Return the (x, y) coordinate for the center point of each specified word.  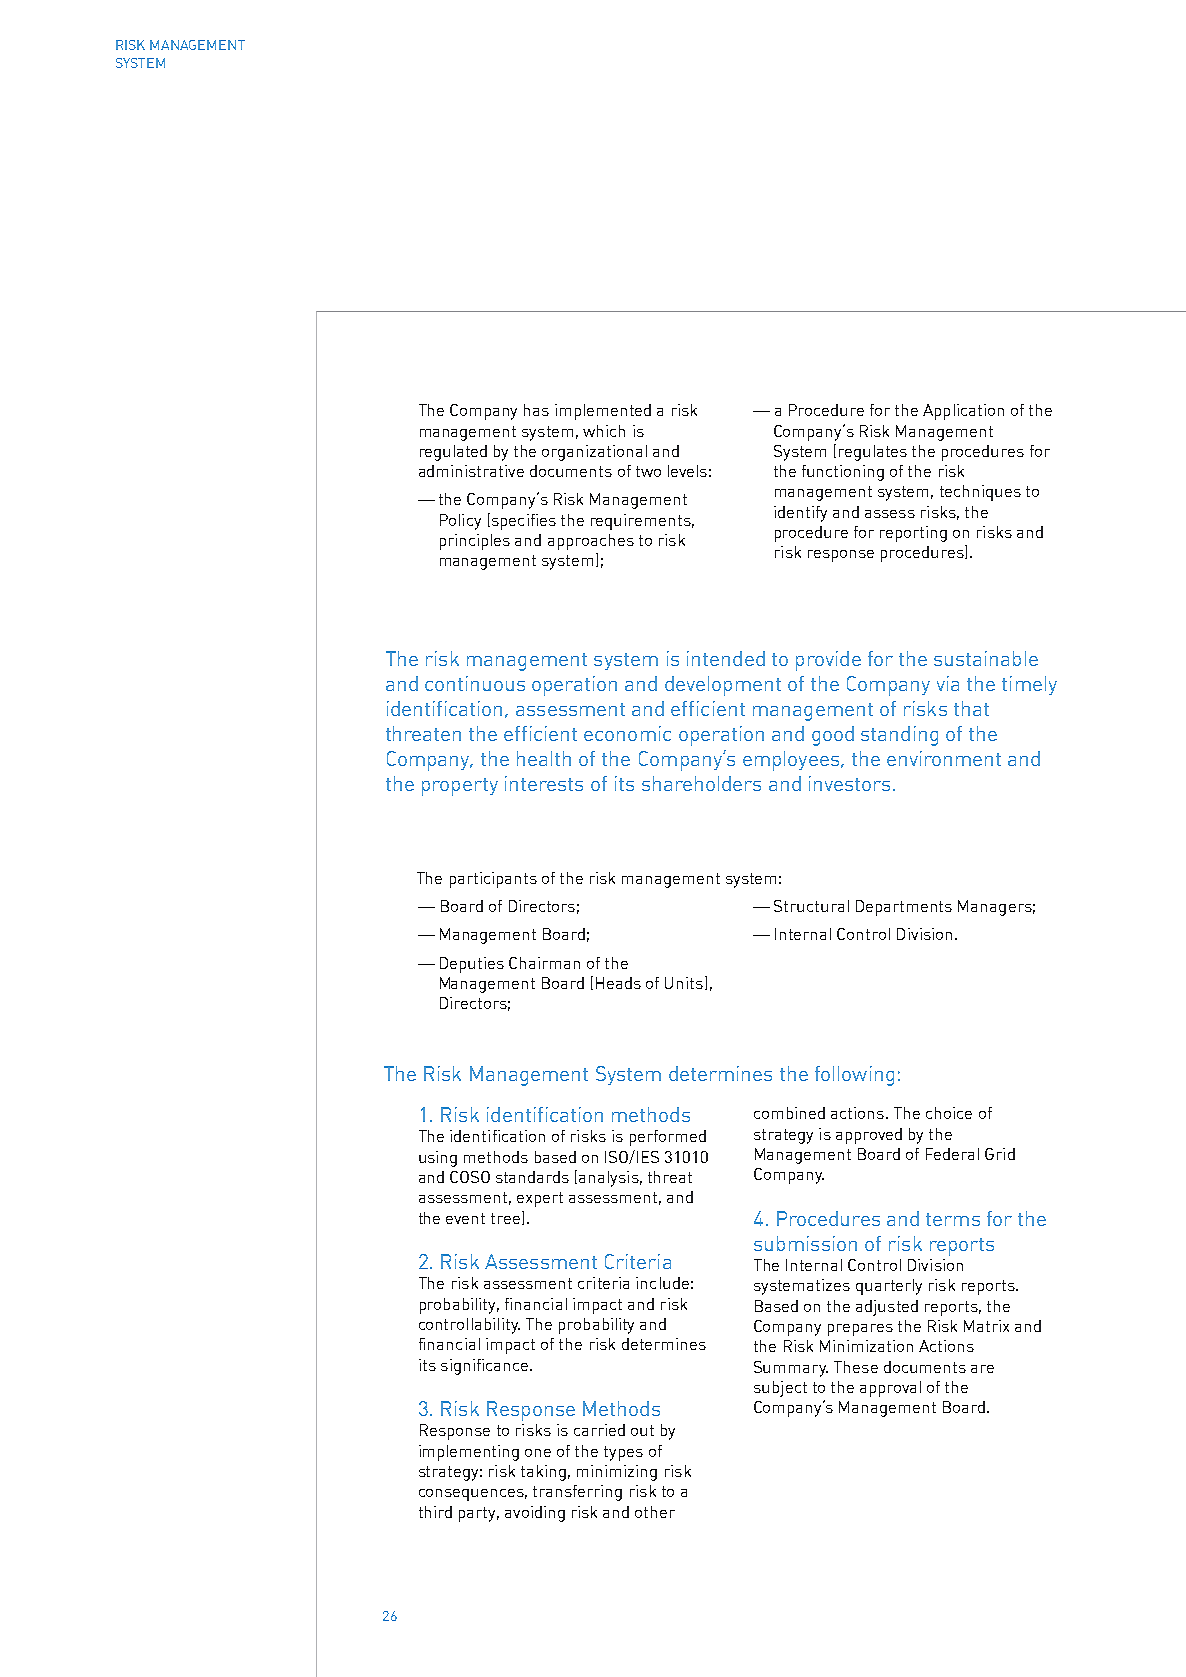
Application (963, 412)
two (648, 471)
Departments (904, 908)
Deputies (472, 965)
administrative (471, 471)
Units (684, 983)
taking (543, 1473)
